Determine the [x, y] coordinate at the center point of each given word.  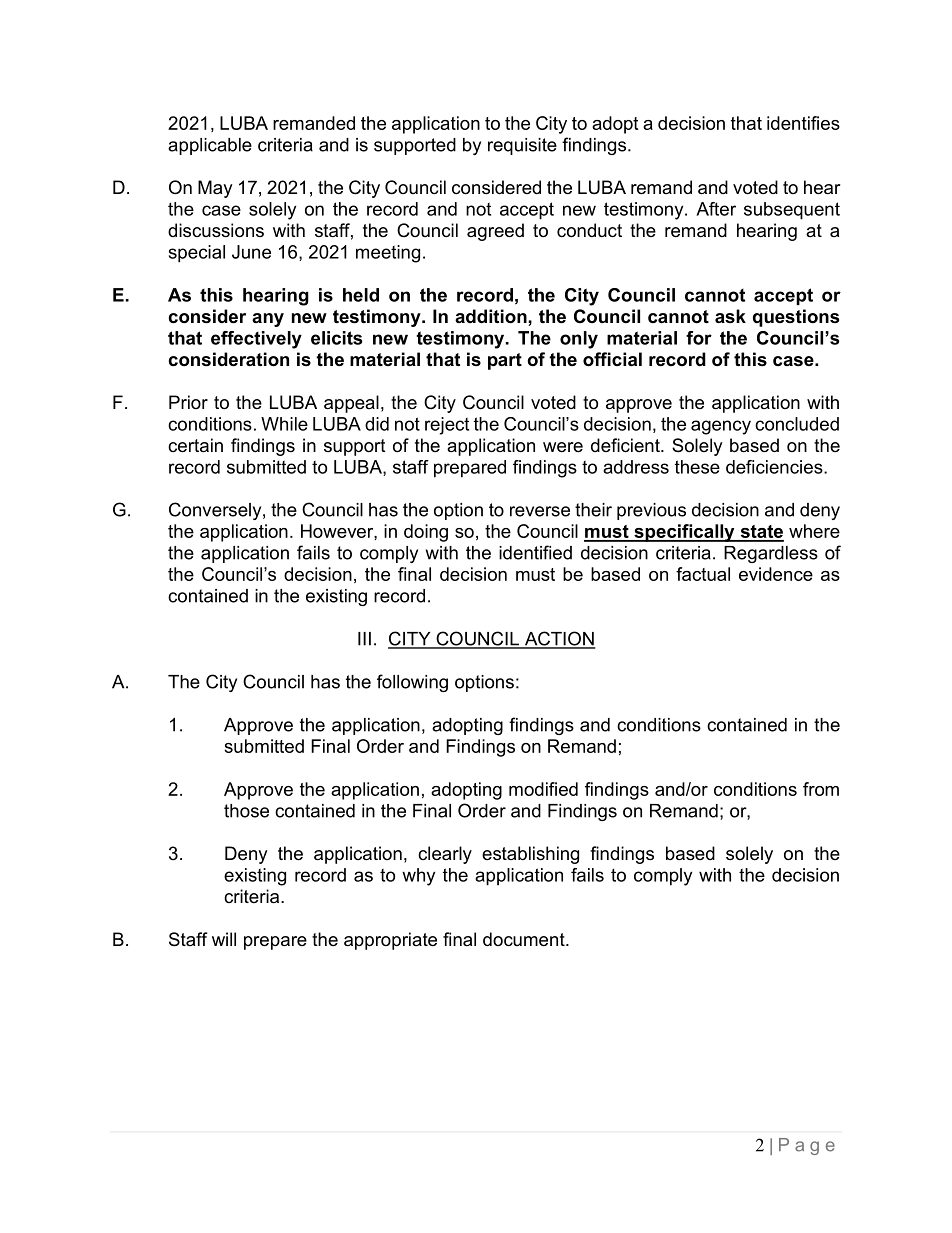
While [284, 424]
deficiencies [775, 467]
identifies [803, 123]
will [224, 939]
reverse [540, 511]
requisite [522, 146]
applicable [210, 146]
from [821, 789]
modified [543, 789]
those [246, 811]
